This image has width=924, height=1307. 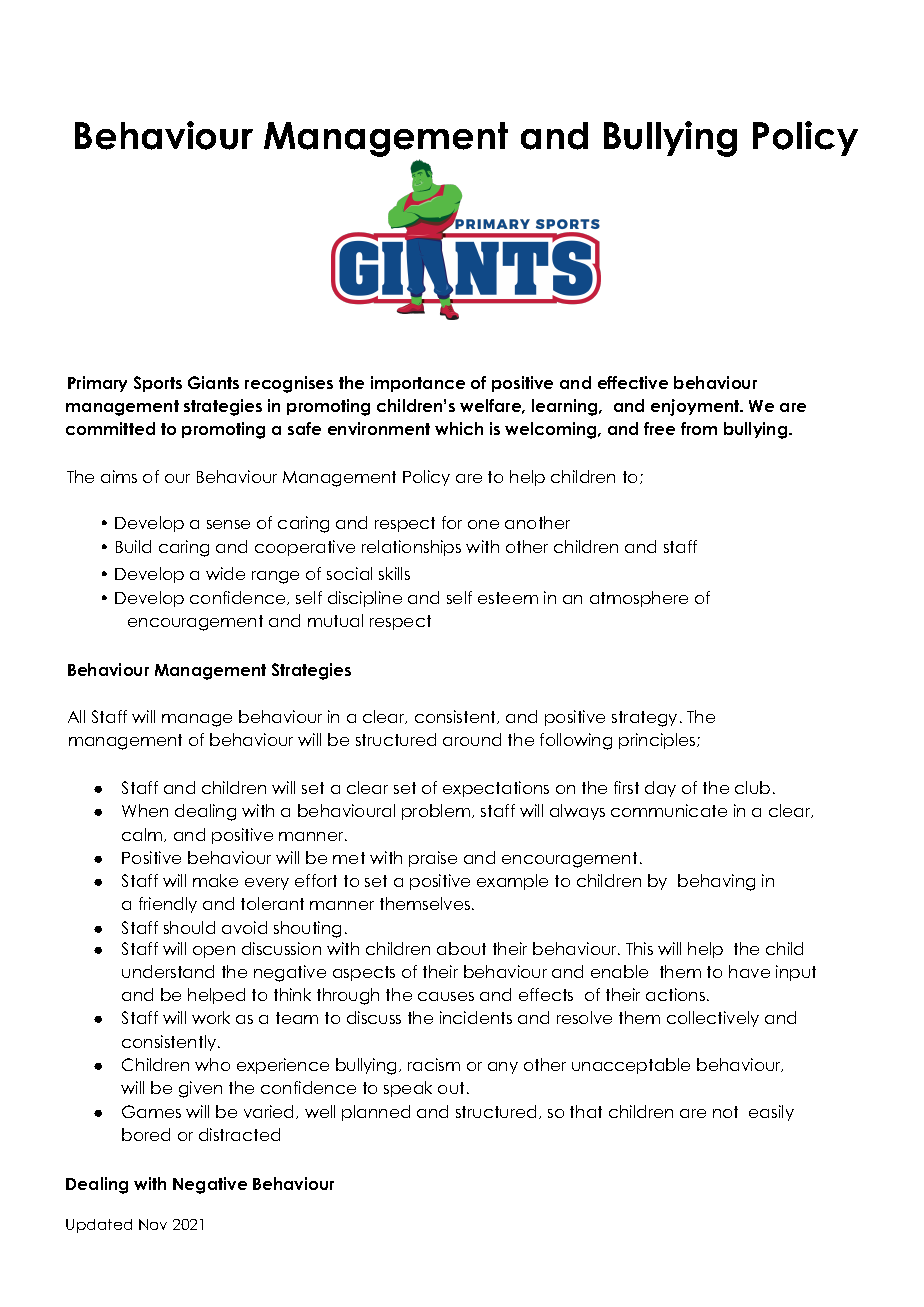 What do you see at coordinates (158, 384) in the image?
I see `Sports` at bounding box center [158, 384].
